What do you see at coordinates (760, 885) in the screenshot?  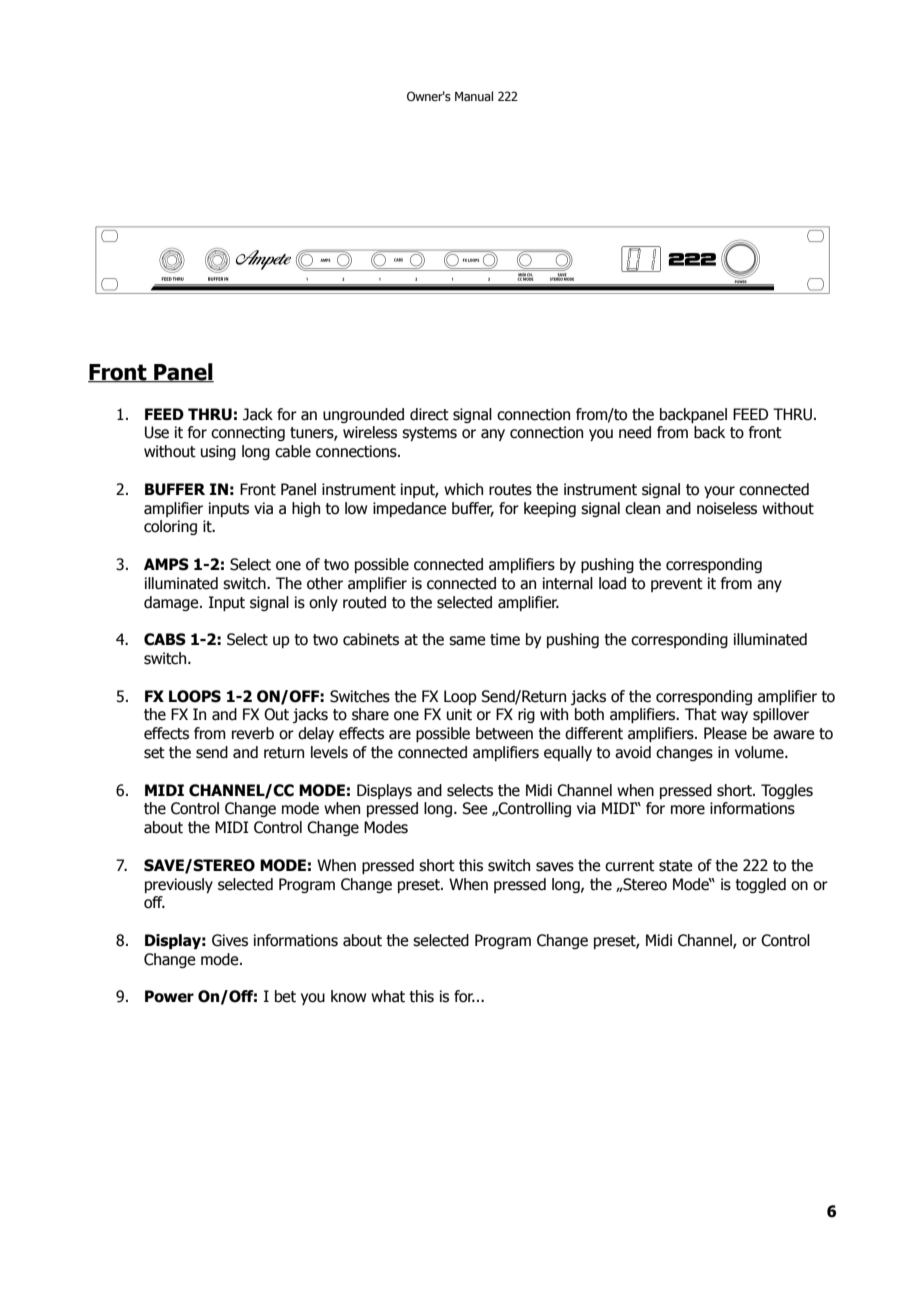 I see `toggled` at bounding box center [760, 885].
